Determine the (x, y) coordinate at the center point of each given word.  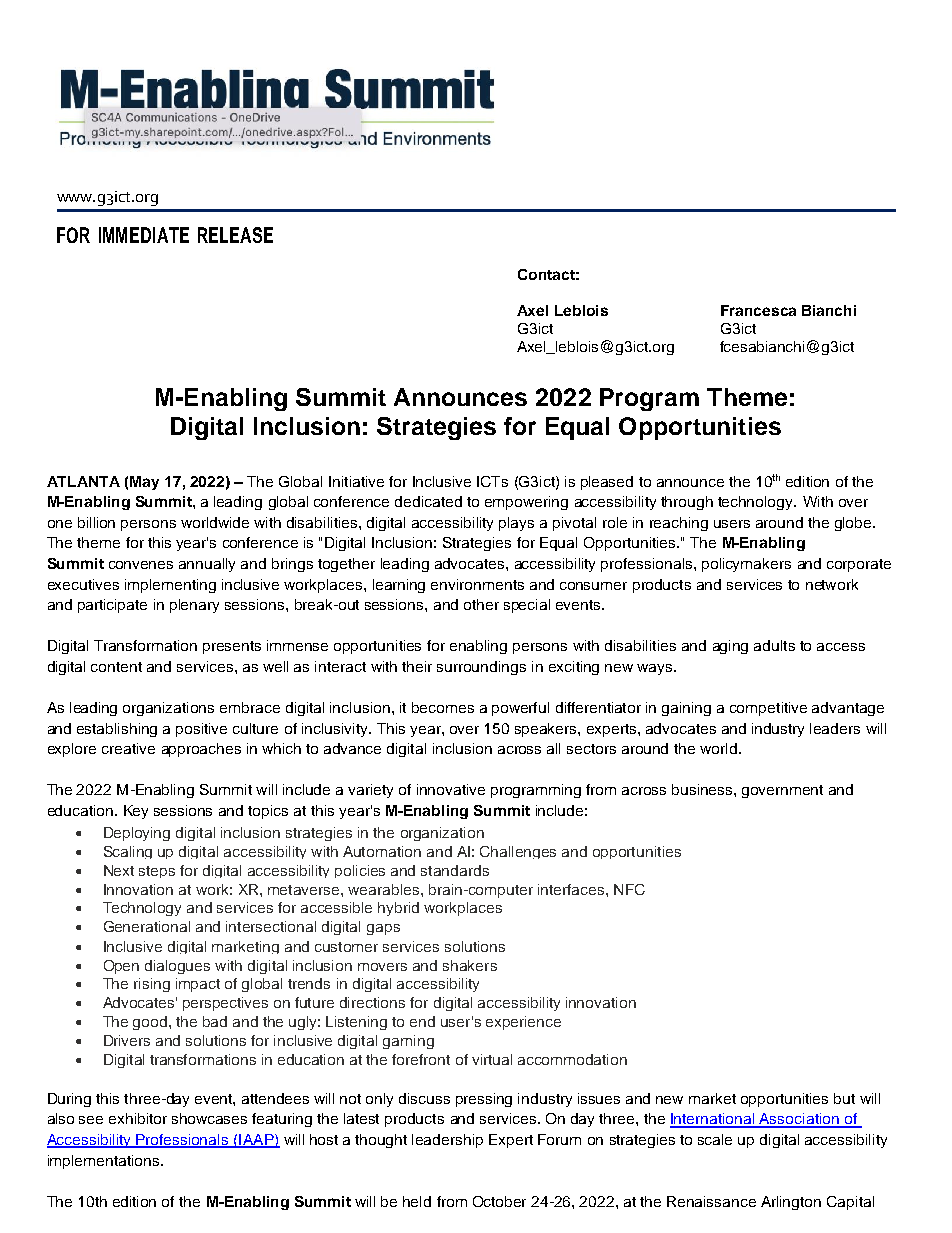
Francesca (758, 310)
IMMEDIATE (144, 235)
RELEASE (235, 235)
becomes (443, 707)
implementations (103, 1162)
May (144, 483)
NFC (629, 889)
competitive (768, 709)
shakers (470, 965)
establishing (117, 730)
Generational (147, 926)
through (687, 503)
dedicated (428, 501)
